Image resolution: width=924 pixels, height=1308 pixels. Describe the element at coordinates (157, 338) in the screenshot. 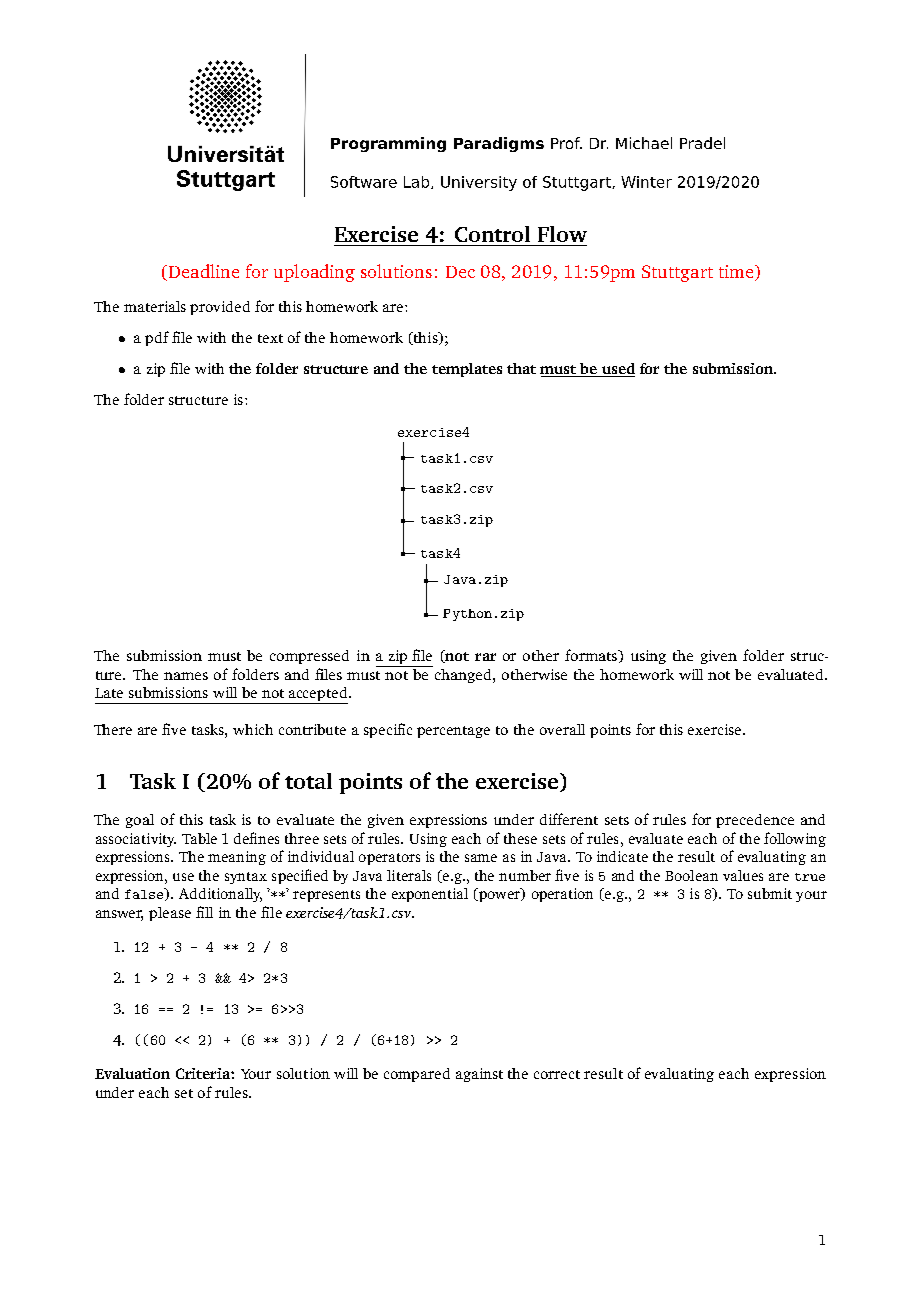

I see `pdf` at that location.
